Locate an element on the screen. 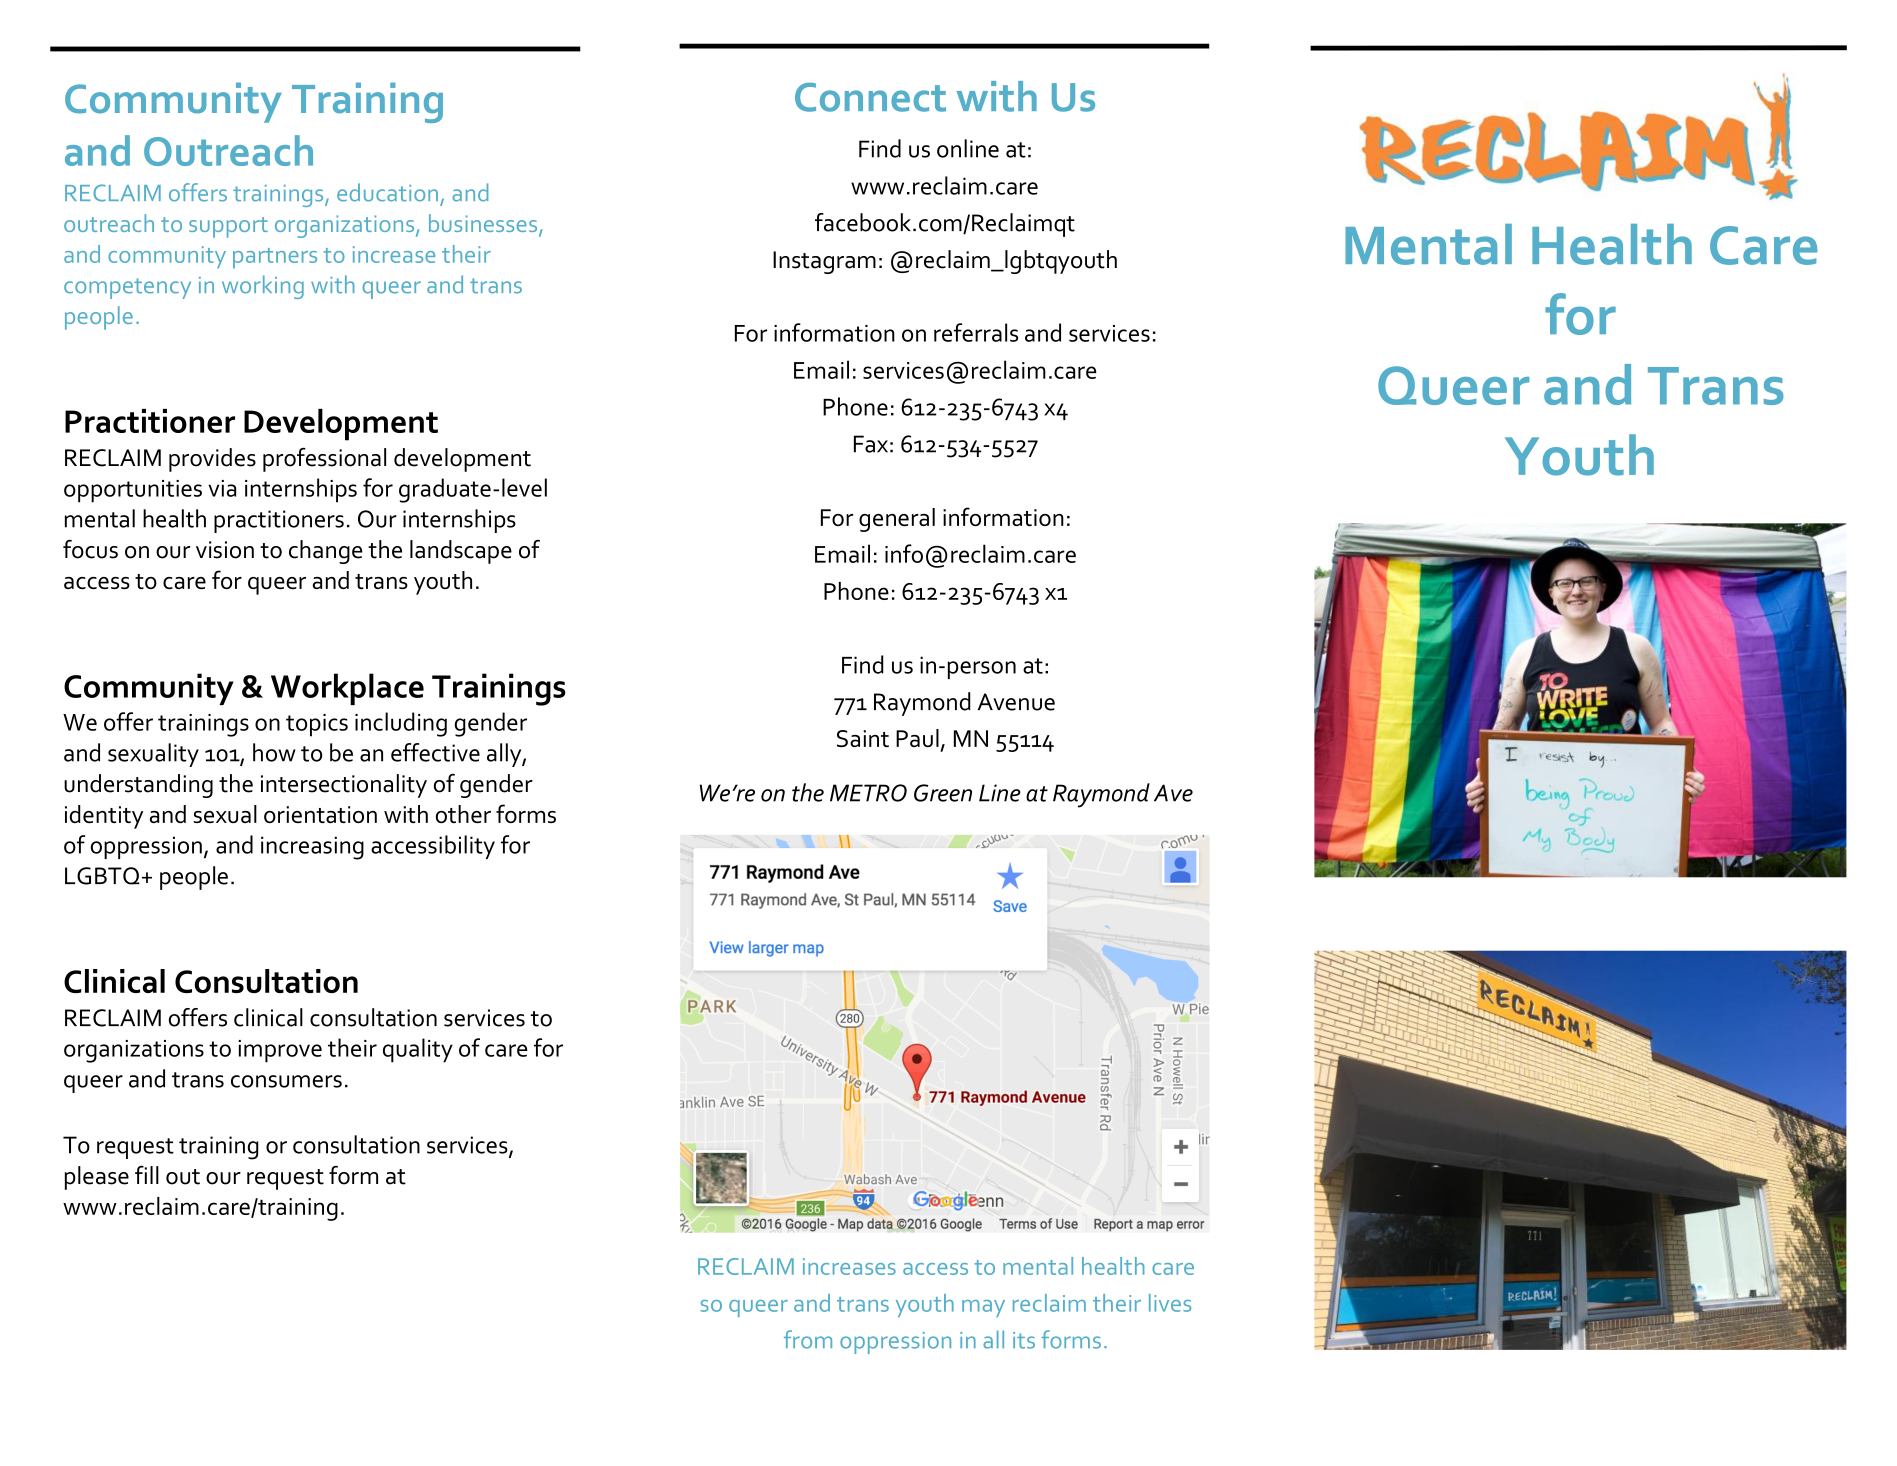 The height and width of the screenshot is (1466, 1897). referrals is located at coordinates (976, 332).
